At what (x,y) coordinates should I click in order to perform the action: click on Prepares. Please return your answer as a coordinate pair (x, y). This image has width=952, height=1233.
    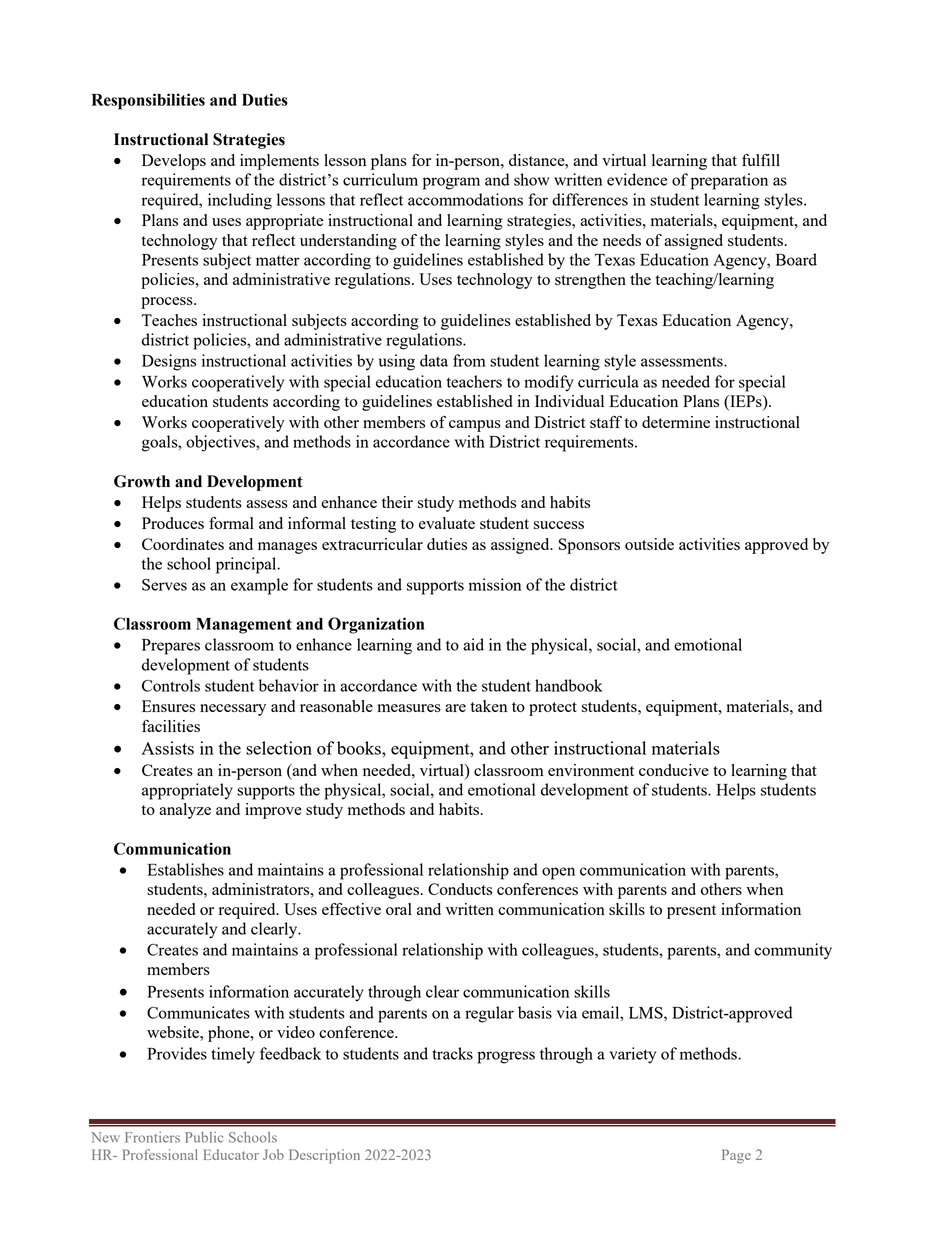
    Looking at the image, I should click on (171, 647).
